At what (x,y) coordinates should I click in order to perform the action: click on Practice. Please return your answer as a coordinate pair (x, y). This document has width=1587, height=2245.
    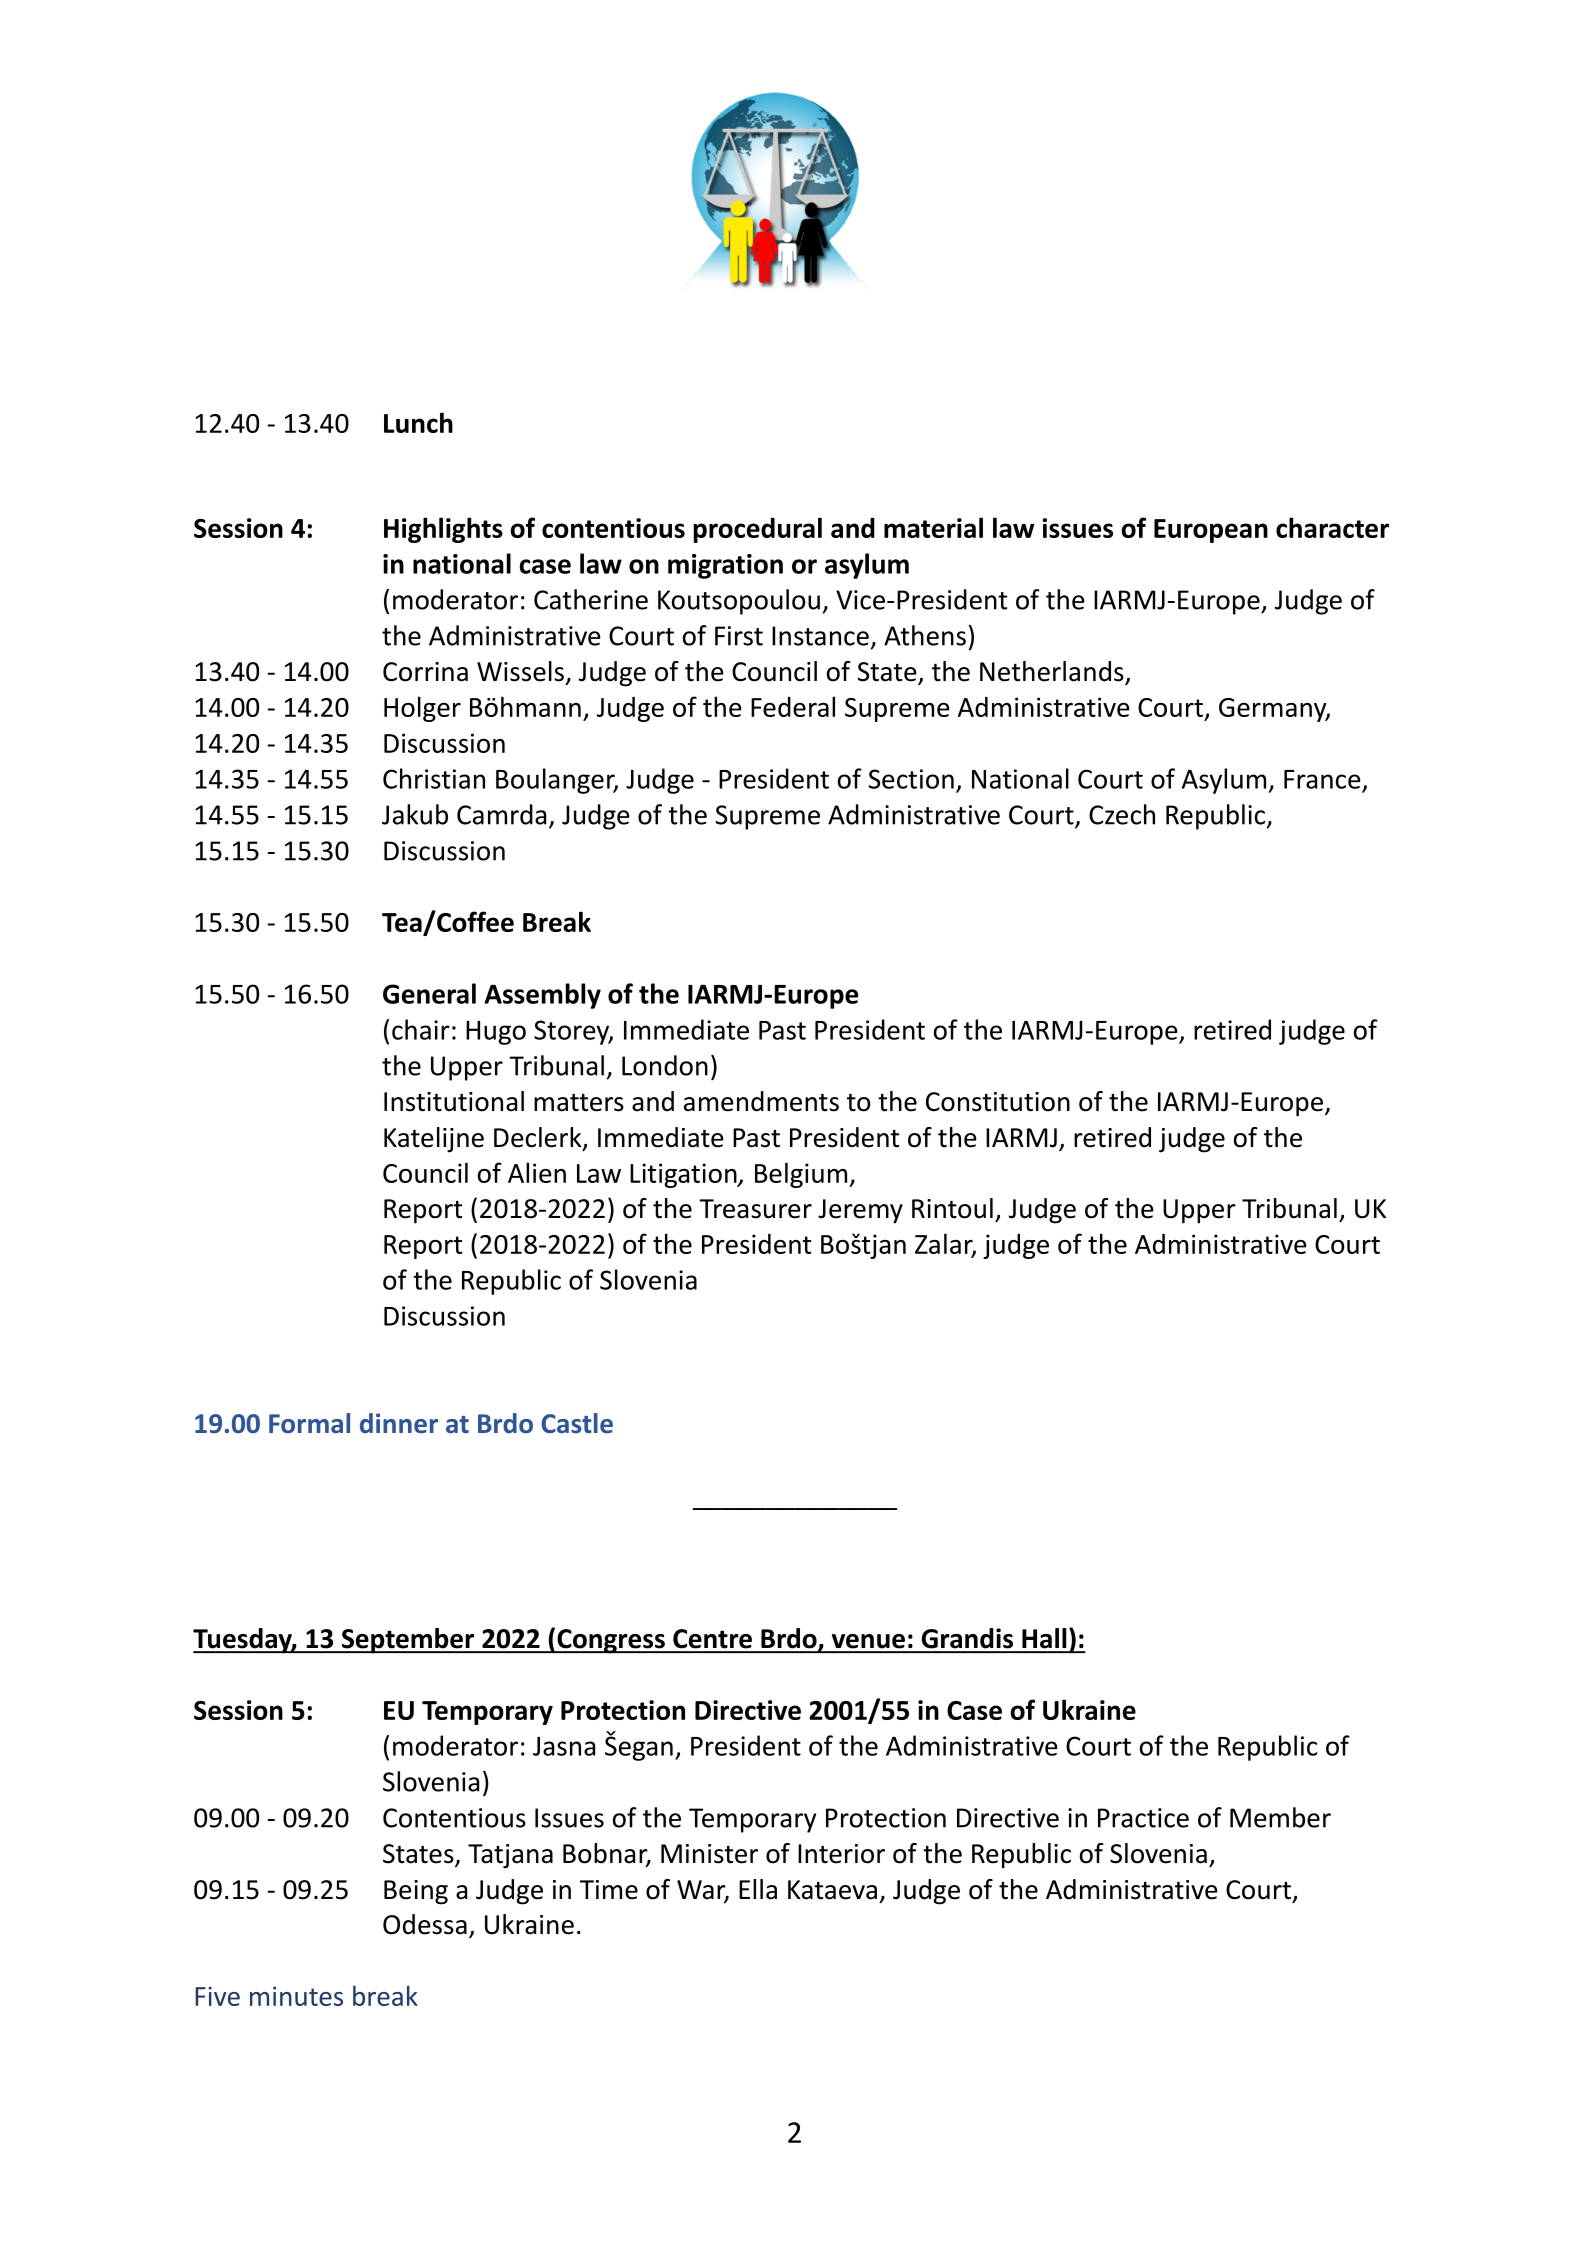
    Looking at the image, I should click on (1143, 1818).
